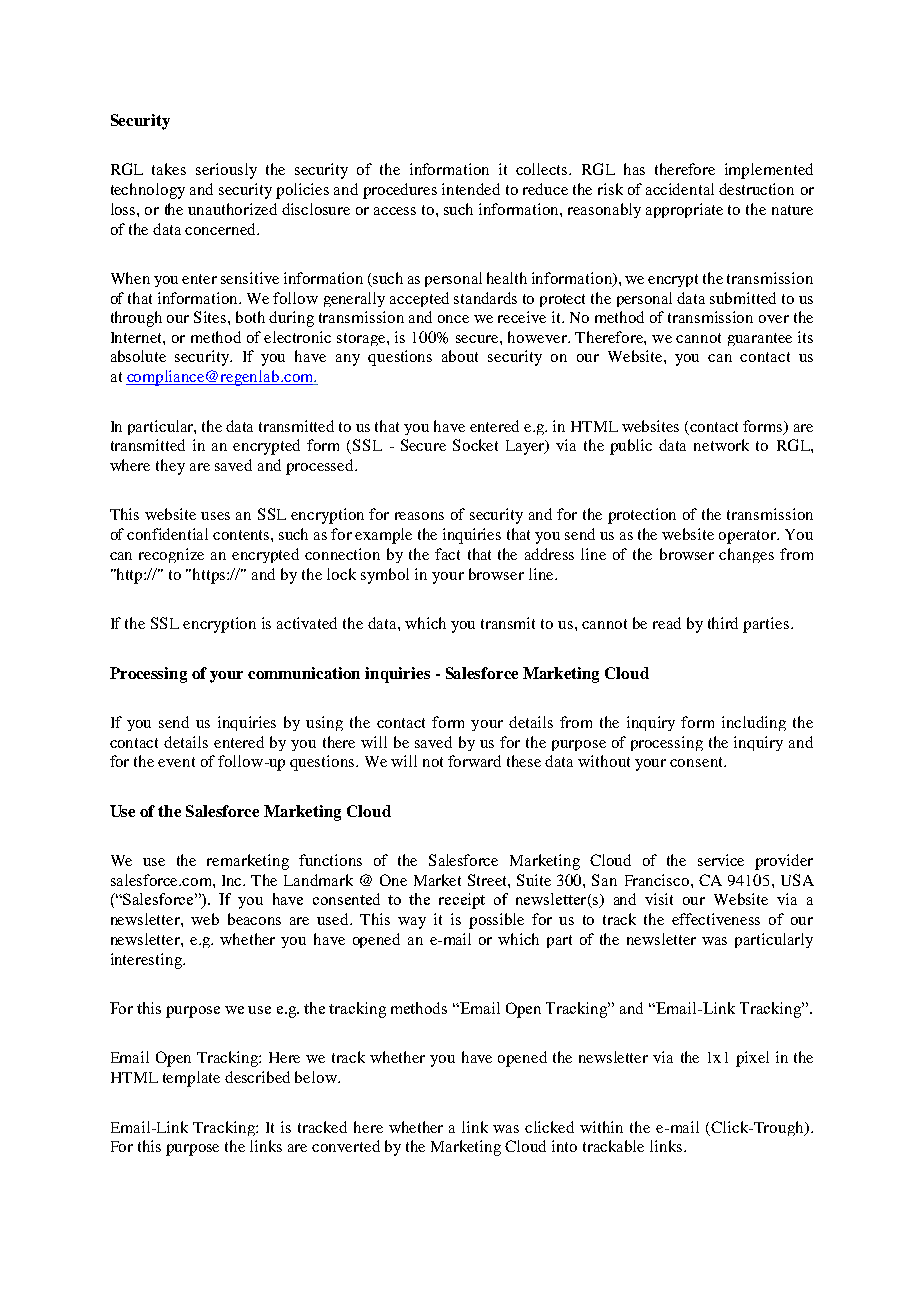  I want to click on forward, so click(474, 761).
